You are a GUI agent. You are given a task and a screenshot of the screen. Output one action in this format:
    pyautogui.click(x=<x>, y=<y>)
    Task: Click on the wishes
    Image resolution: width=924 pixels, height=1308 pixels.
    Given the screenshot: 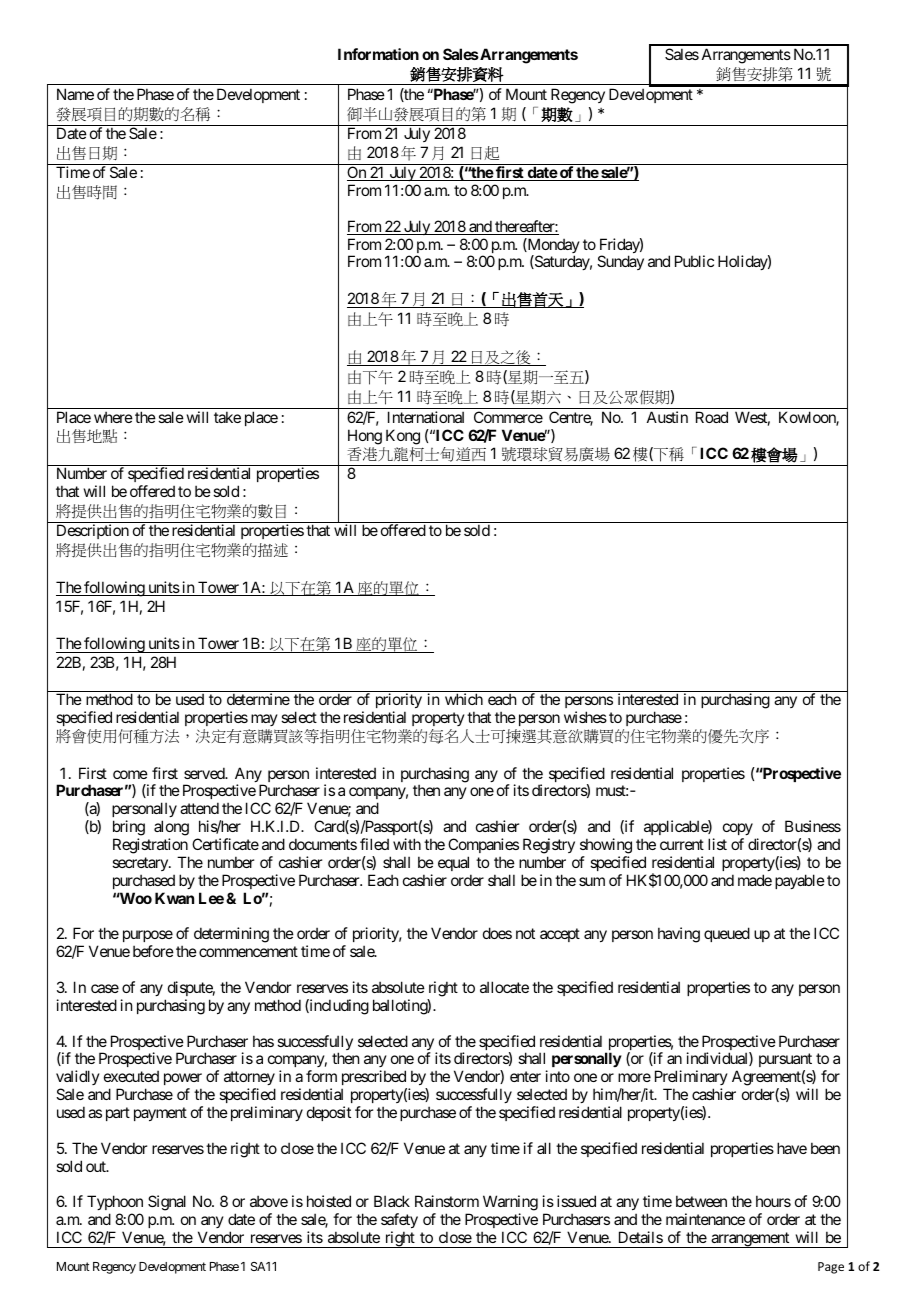 What is the action you would take?
    pyautogui.click(x=585, y=717)
